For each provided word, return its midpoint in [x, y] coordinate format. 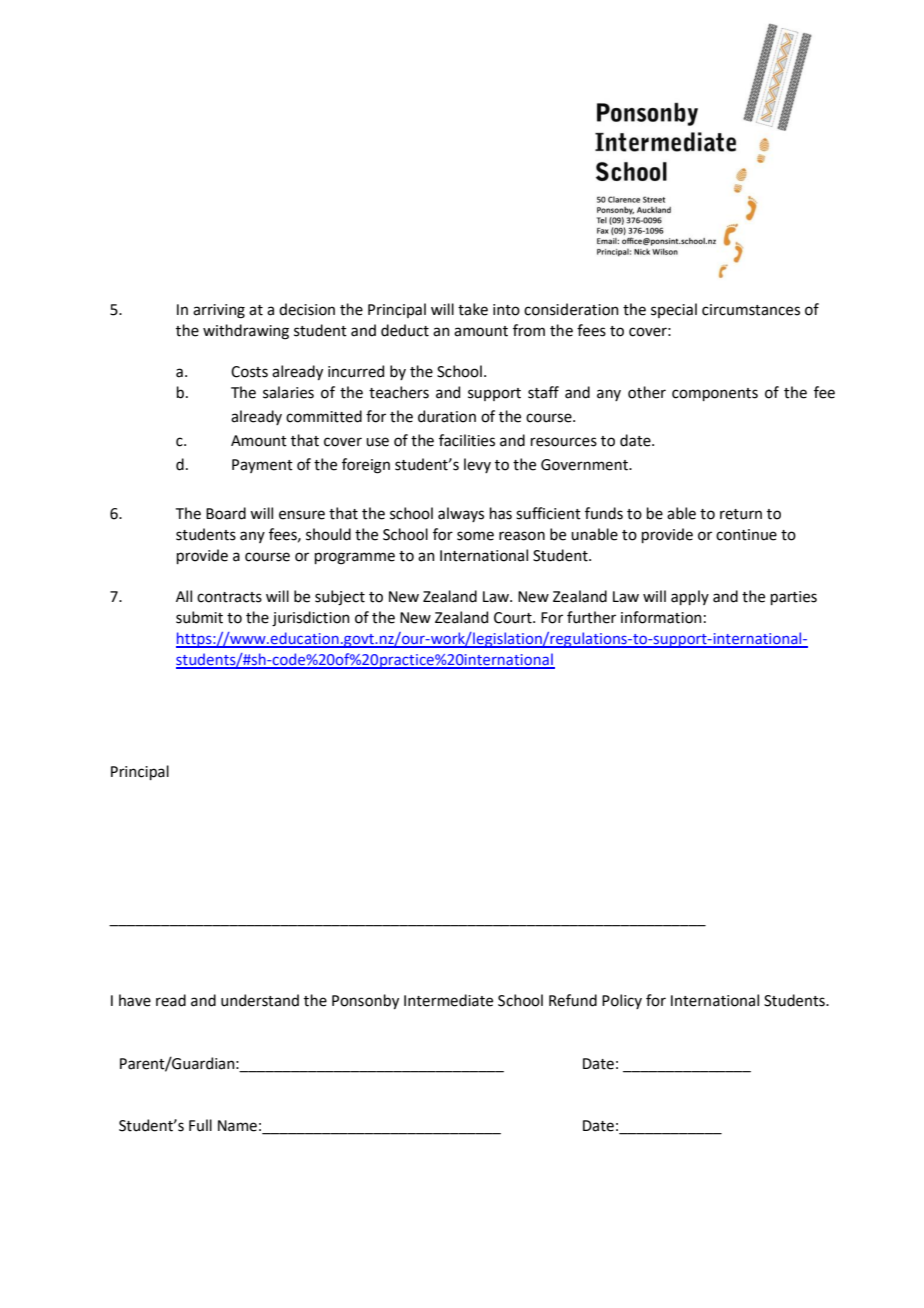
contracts [229, 597]
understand [260, 1000]
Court [514, 618]
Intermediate [448, 1000]
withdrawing [246, 332]
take [473, 309]
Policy [622, 1001]
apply [690, 597]
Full [200, 1125]
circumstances [751, 310]
